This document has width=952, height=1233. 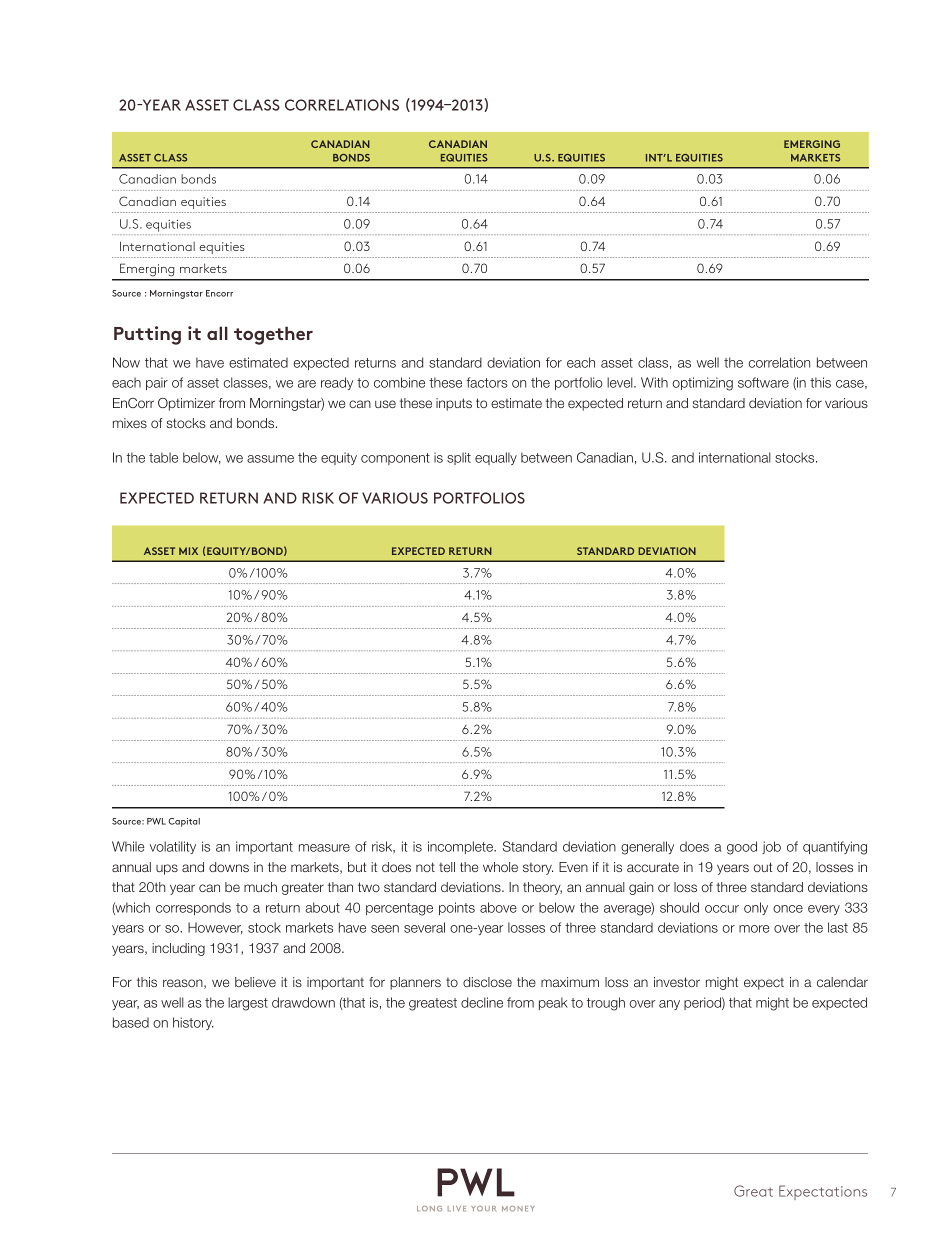 I want to click on together, so click(x=273, y=335).
